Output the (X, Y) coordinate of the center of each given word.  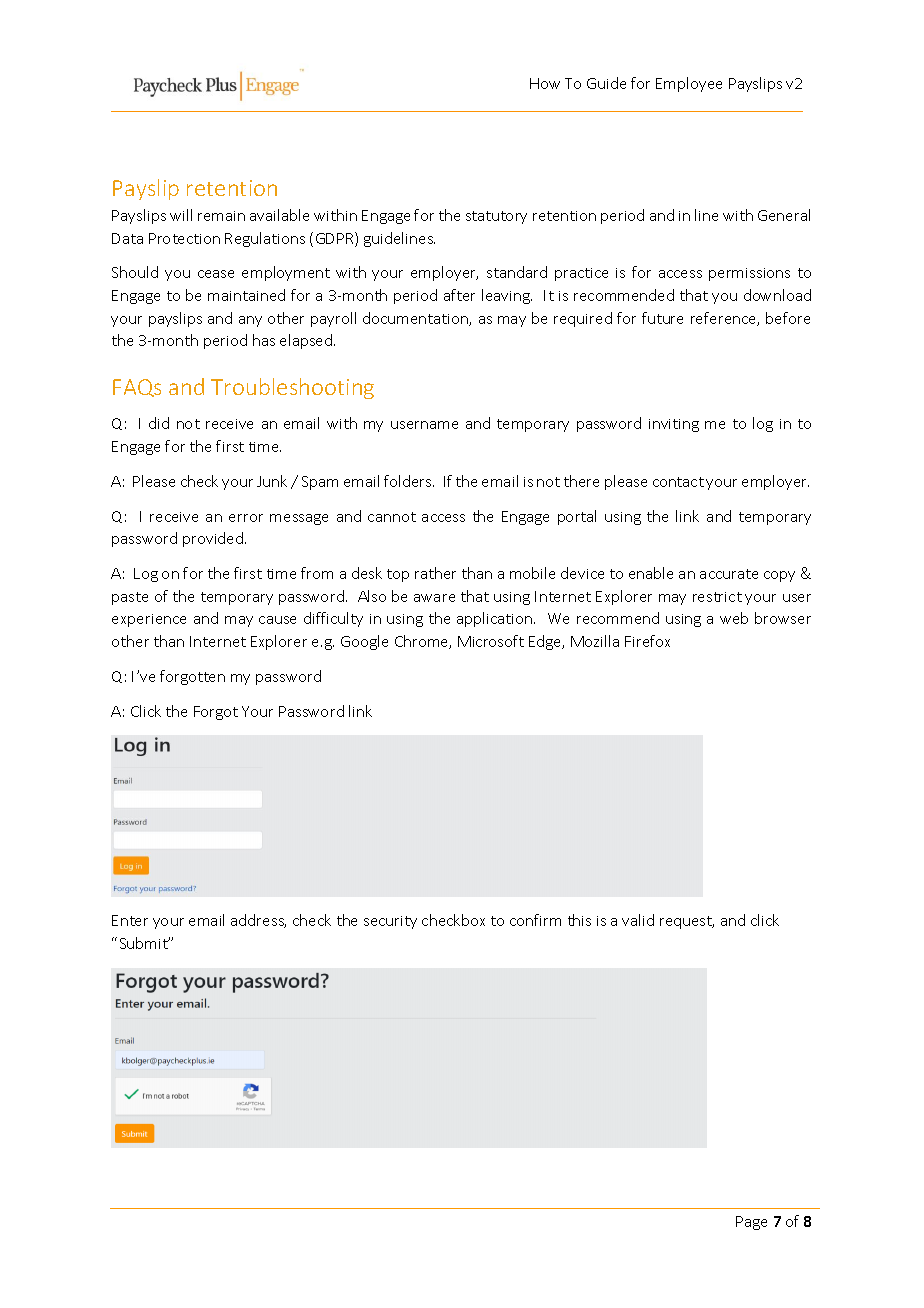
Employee (689, 84)
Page (751, 1223)
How (545, 83)
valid (638, 920)
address (258, 921)
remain (221, 216)
